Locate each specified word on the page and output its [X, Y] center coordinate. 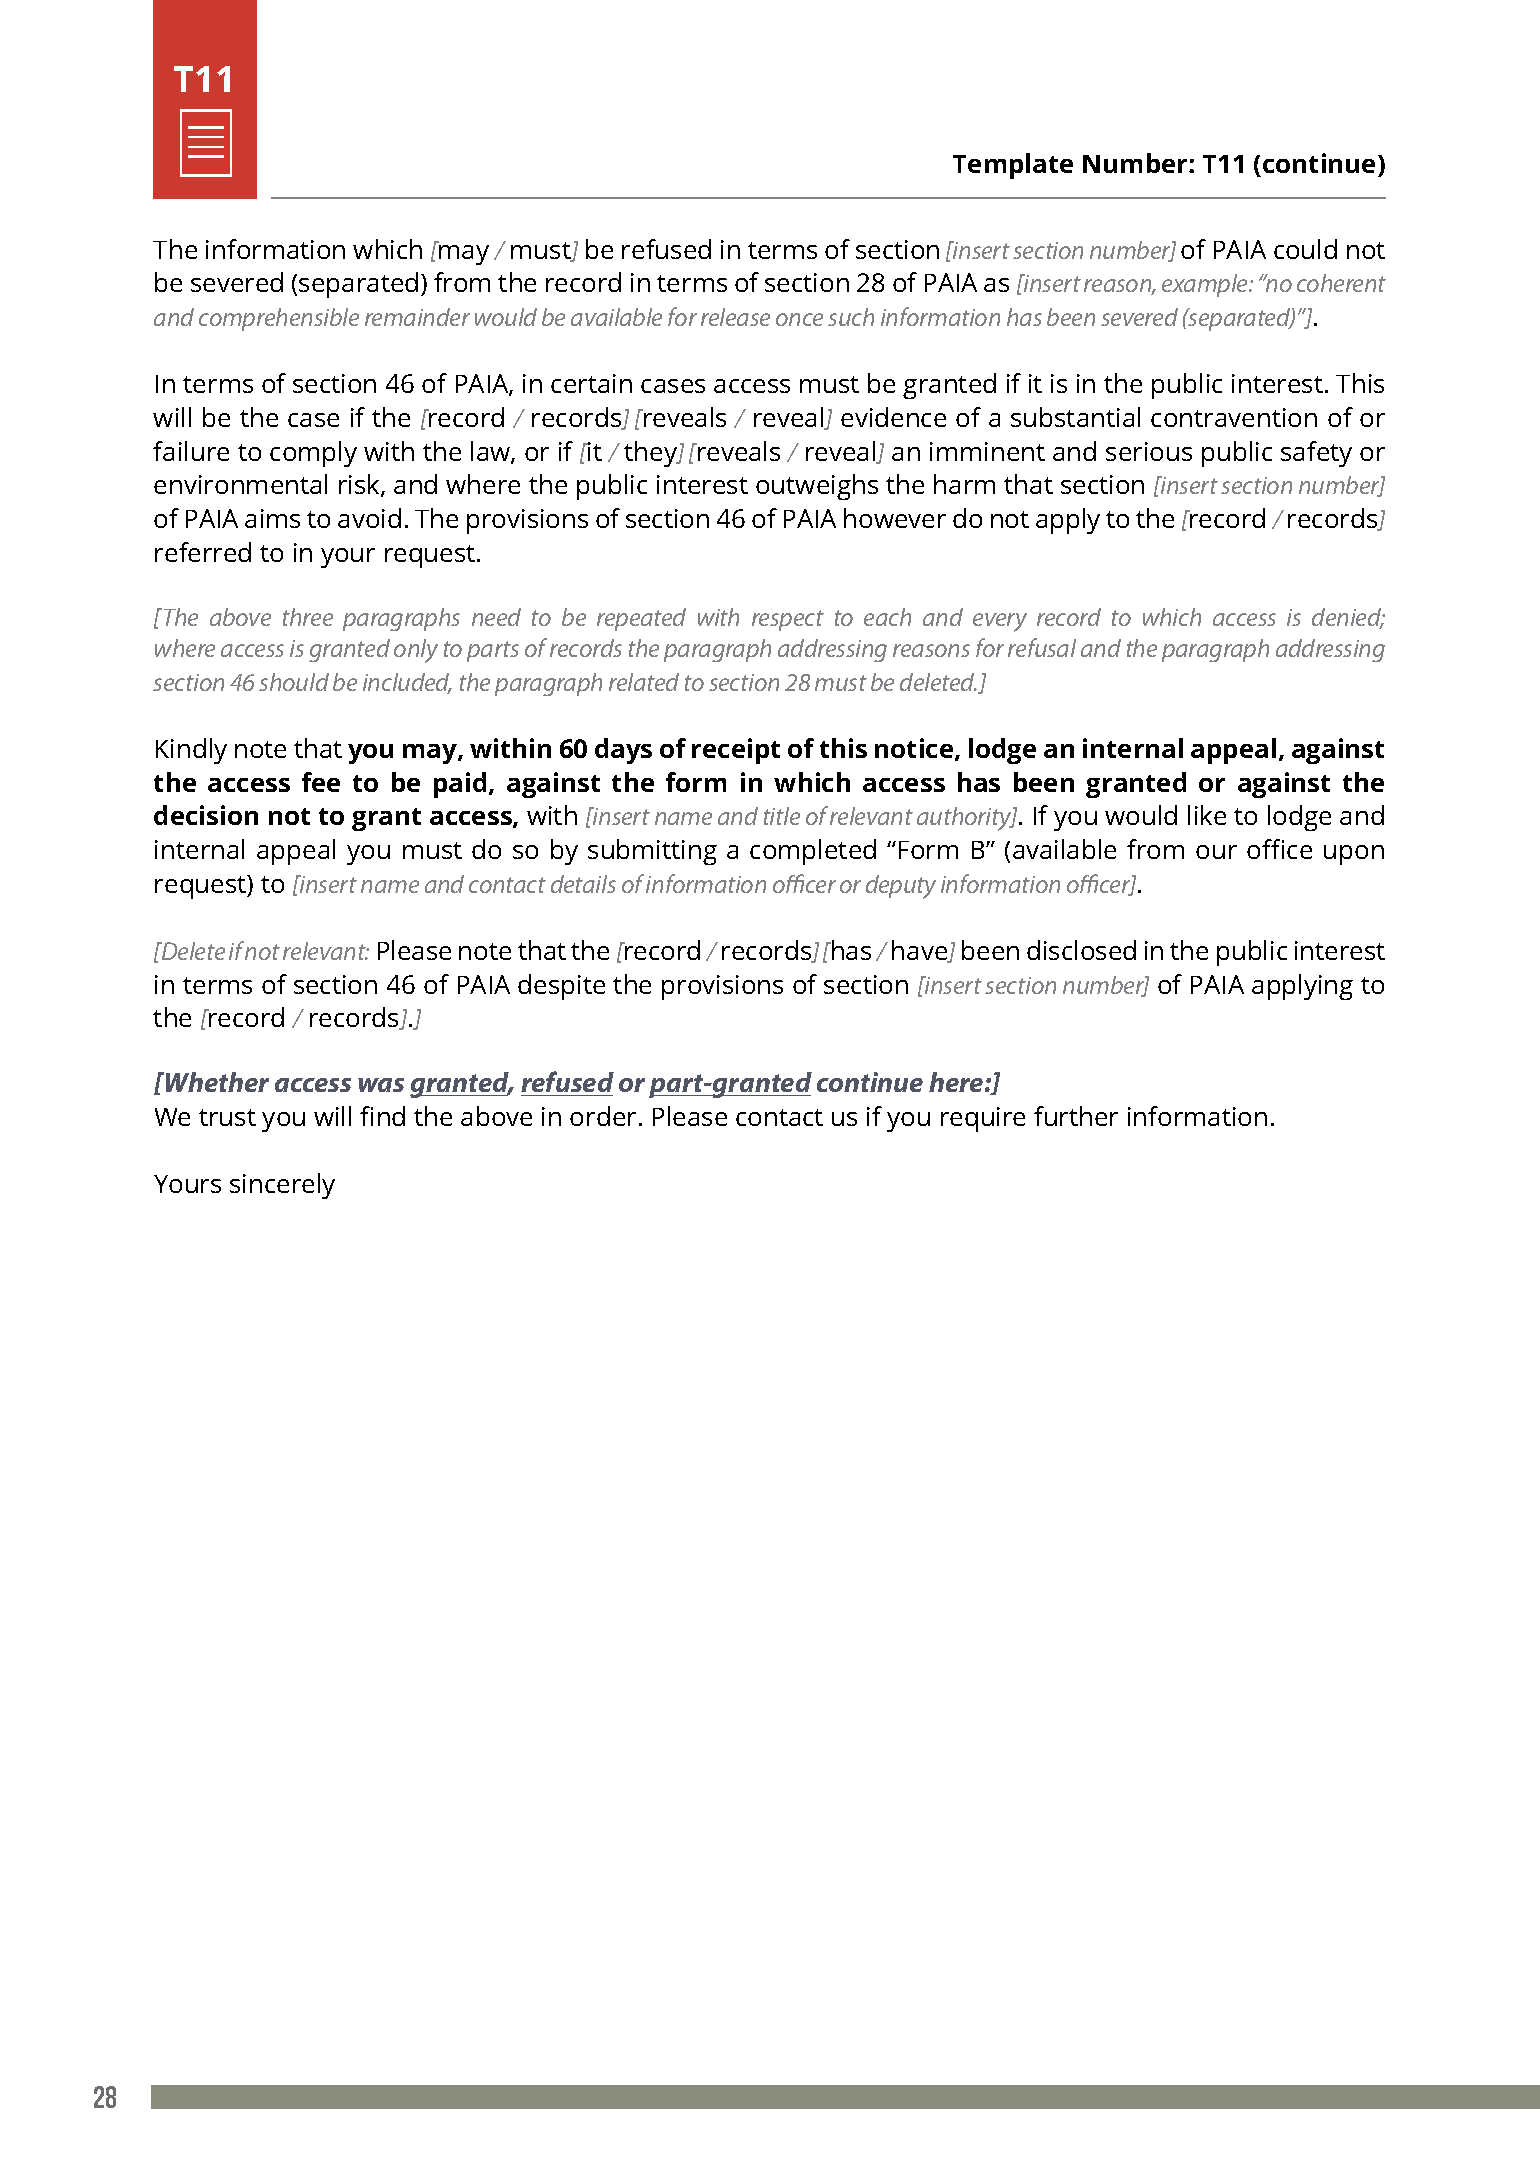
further [1076, 1116]
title [782, 816]
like [1207, 815]
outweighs [817, 487]
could [1305, 249]
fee [321, 782]
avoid [369, 518]
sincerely [282, 1186]
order [603, 1116]
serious [1149, 451]
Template [1013, 166]
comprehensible [279, 319]
